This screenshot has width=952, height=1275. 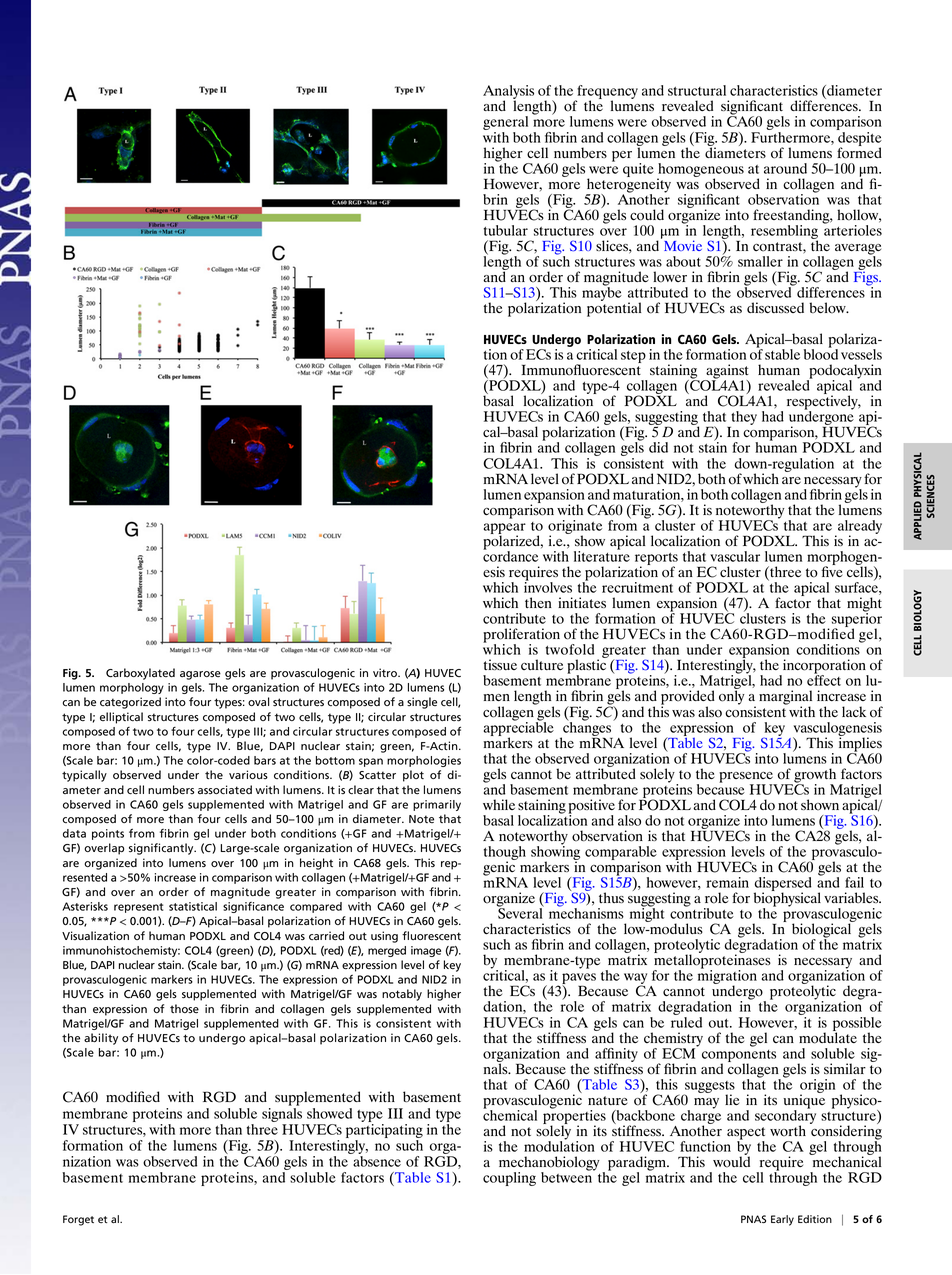 I want to click on Early, so click(x=782, y=1220).
